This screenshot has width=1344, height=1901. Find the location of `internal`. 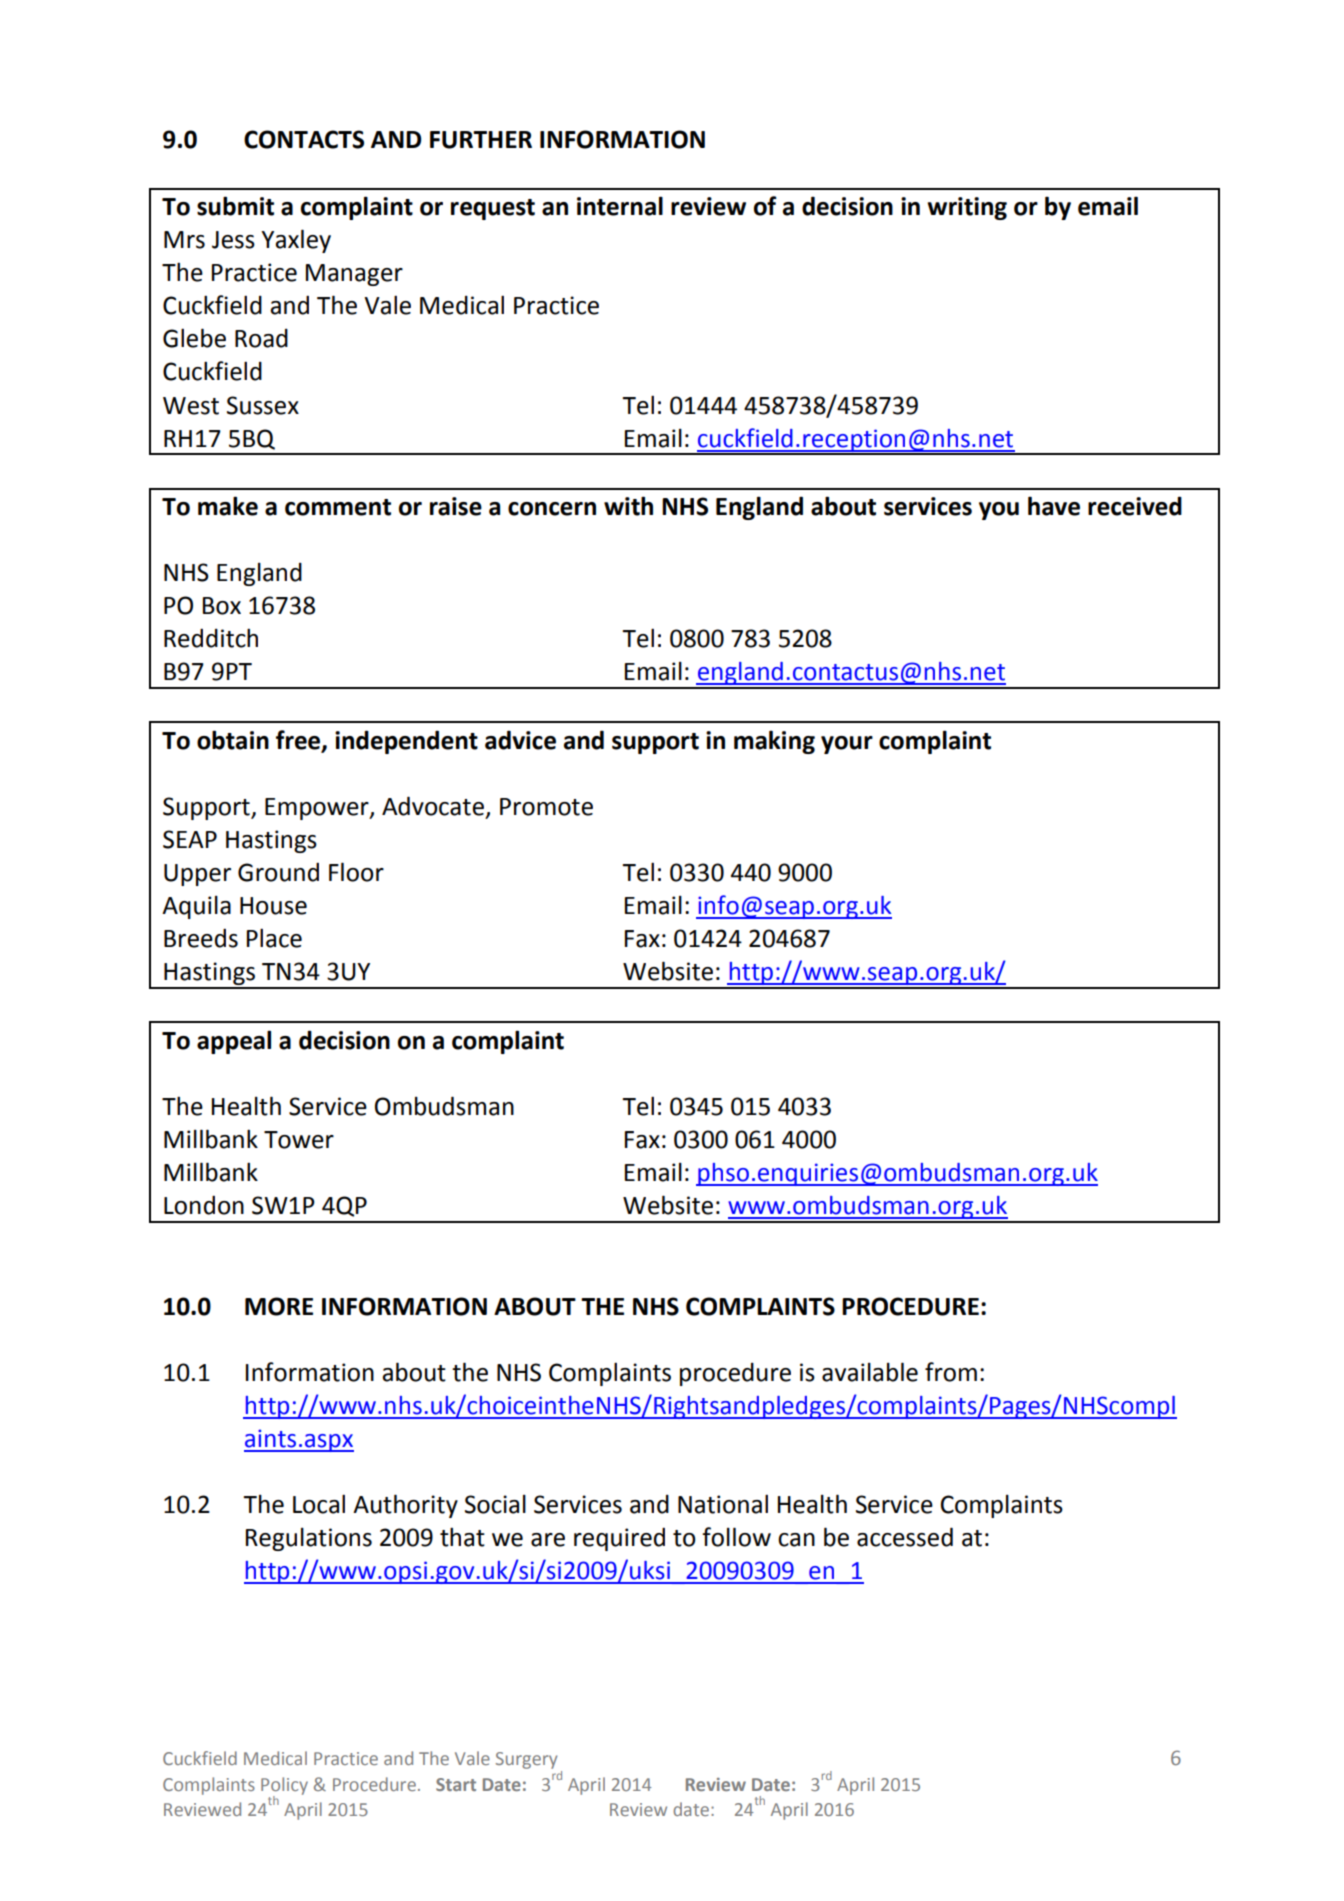

internal is located at coordinates (620, 206).
